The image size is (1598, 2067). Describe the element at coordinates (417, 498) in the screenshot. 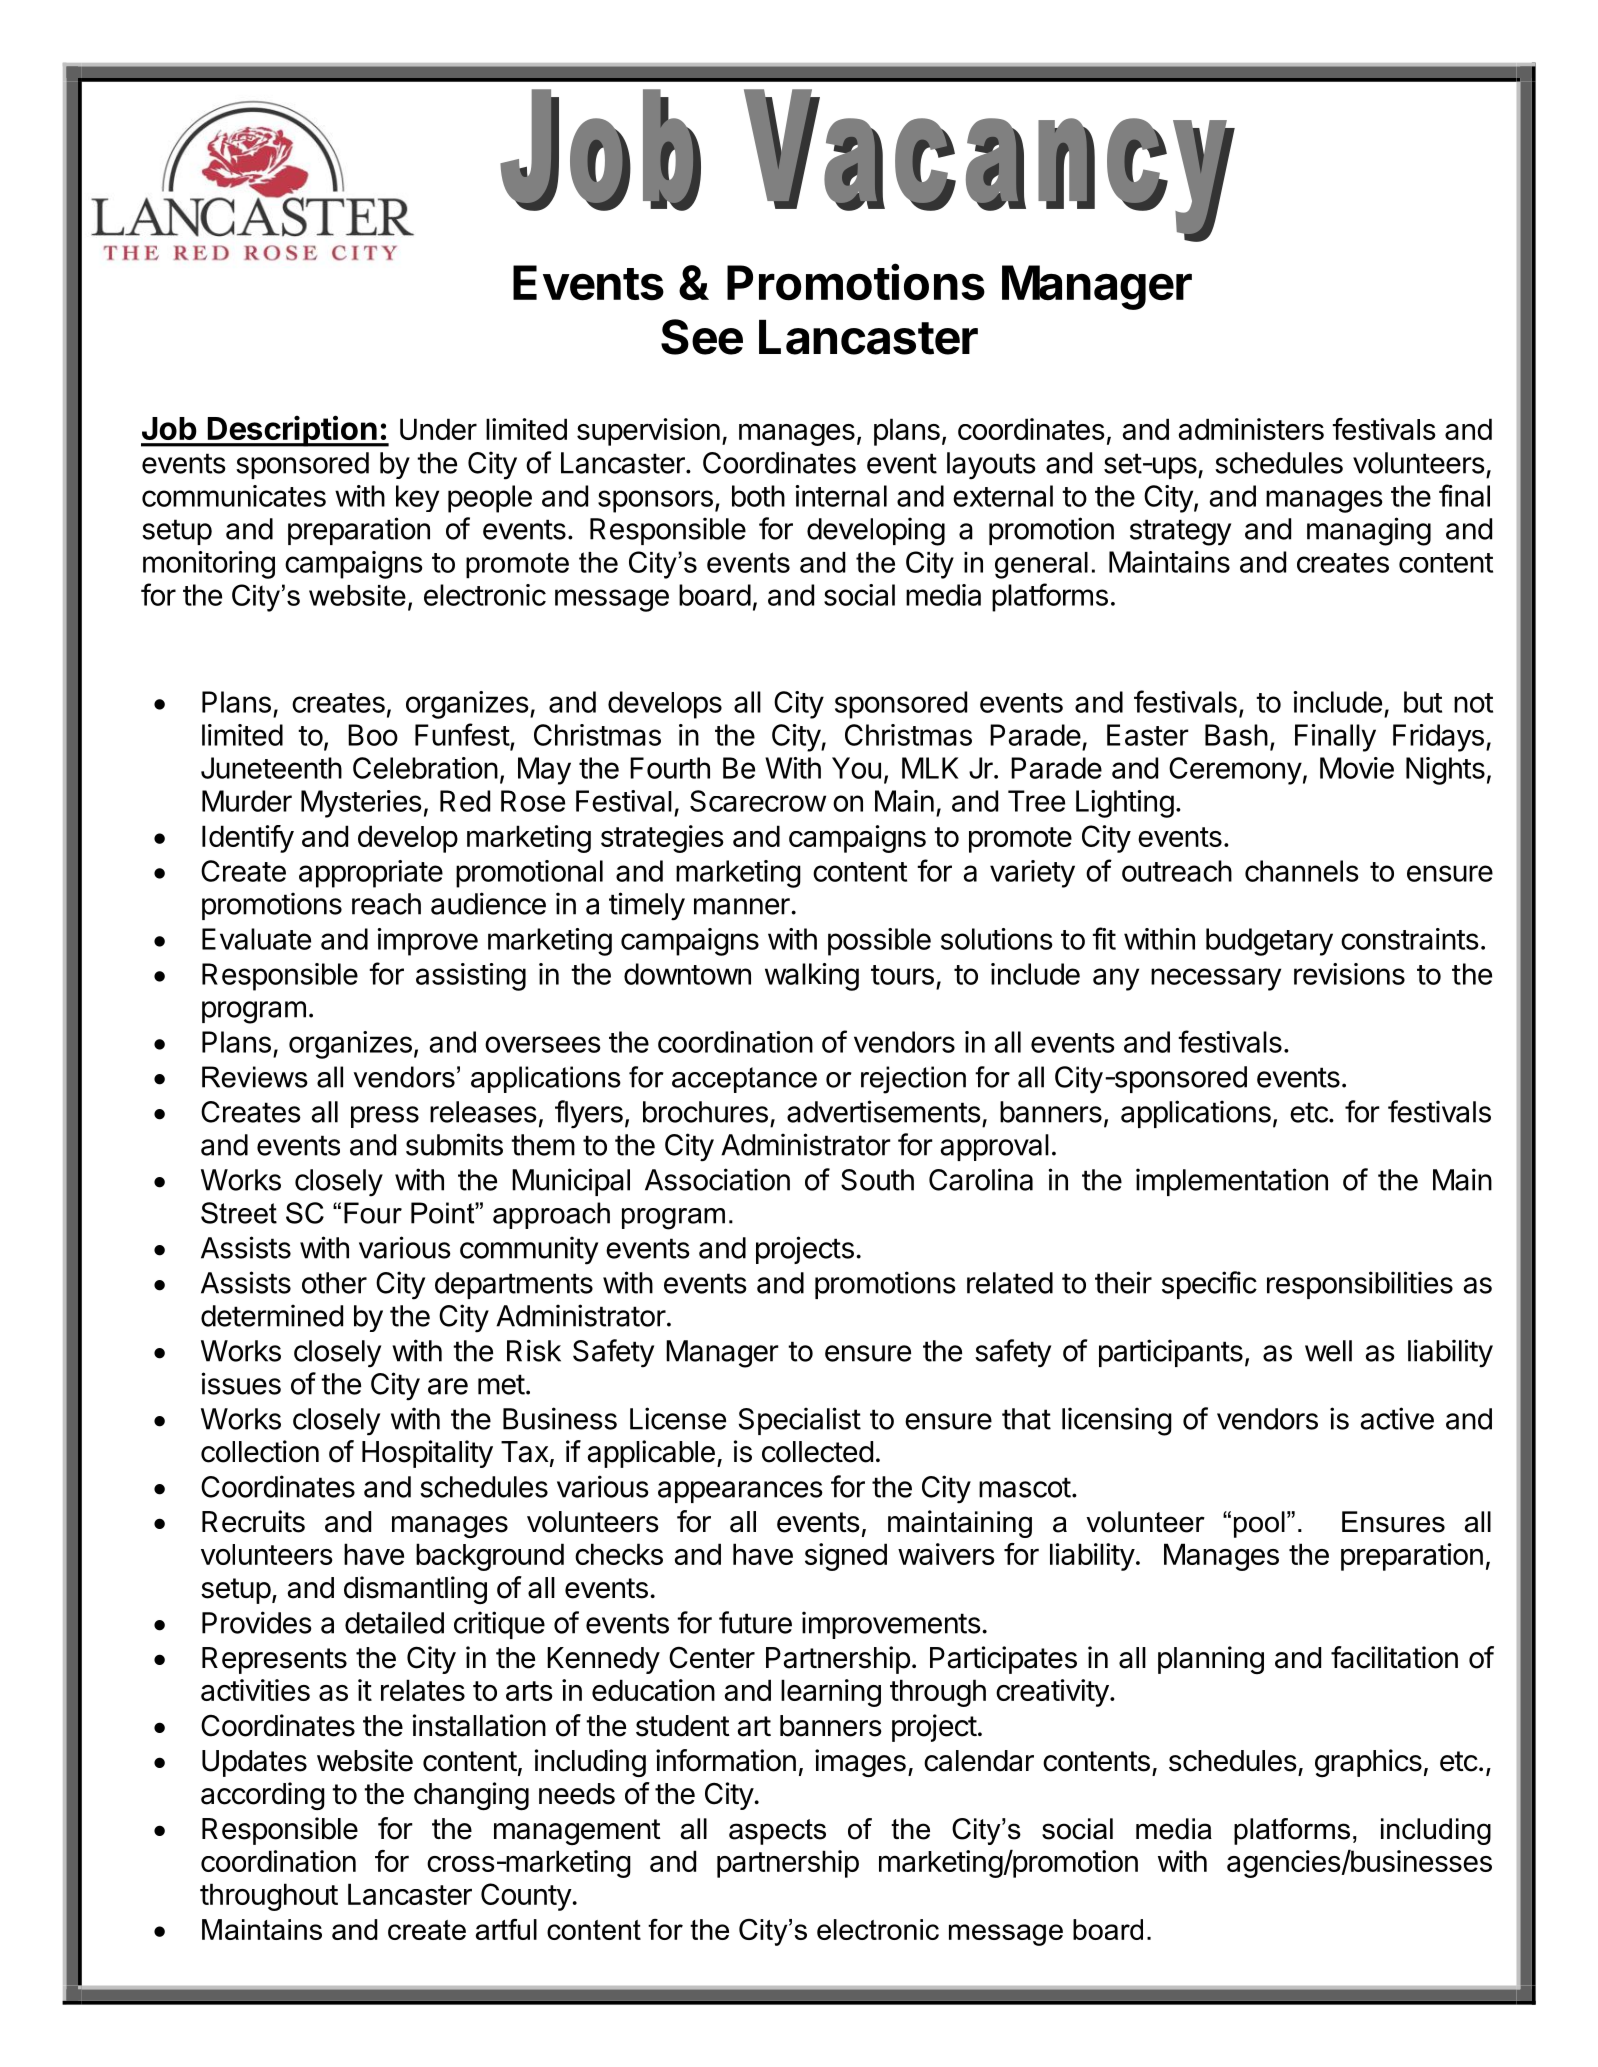

I see `key` at that location.
